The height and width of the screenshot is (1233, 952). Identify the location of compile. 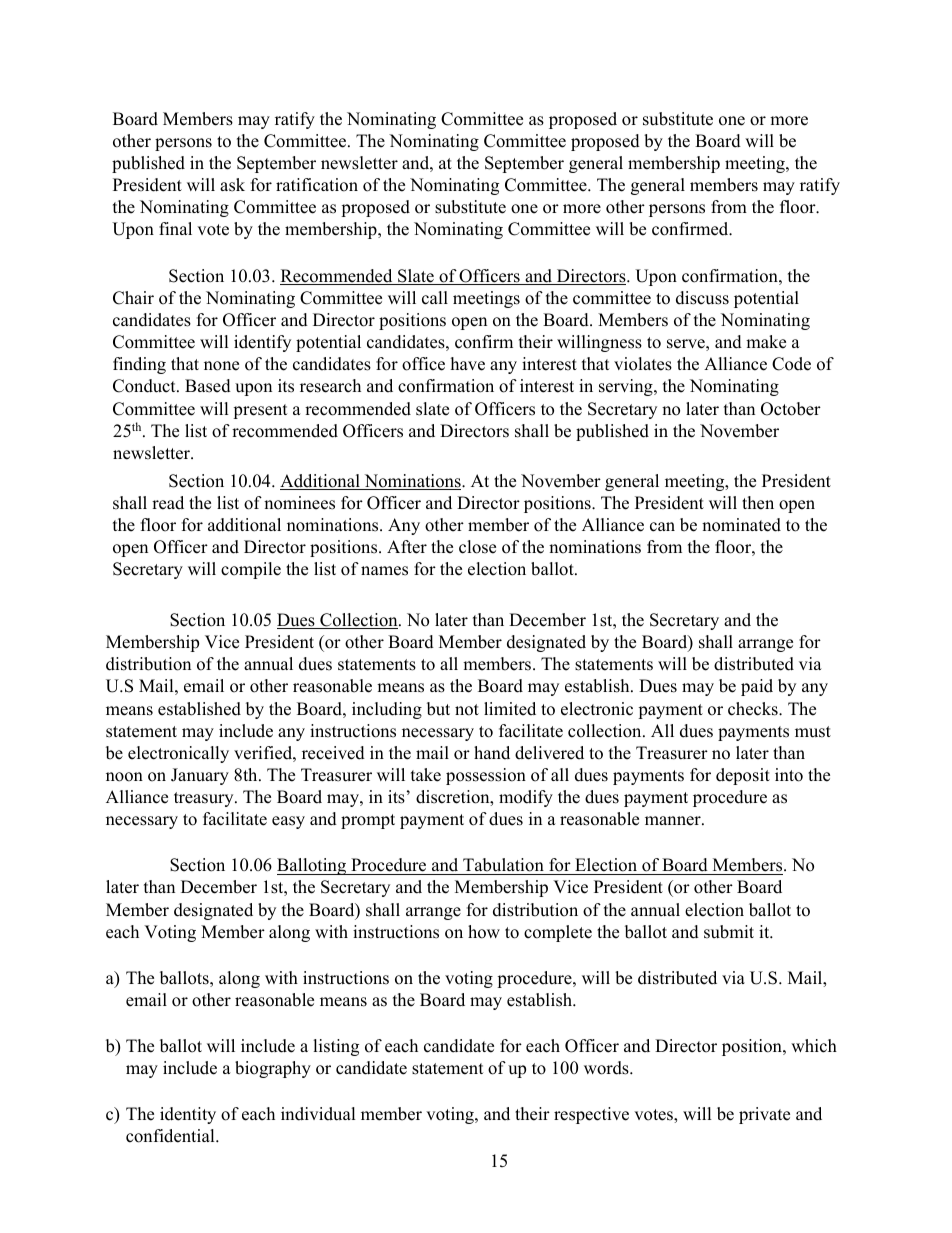
(251, 570).
